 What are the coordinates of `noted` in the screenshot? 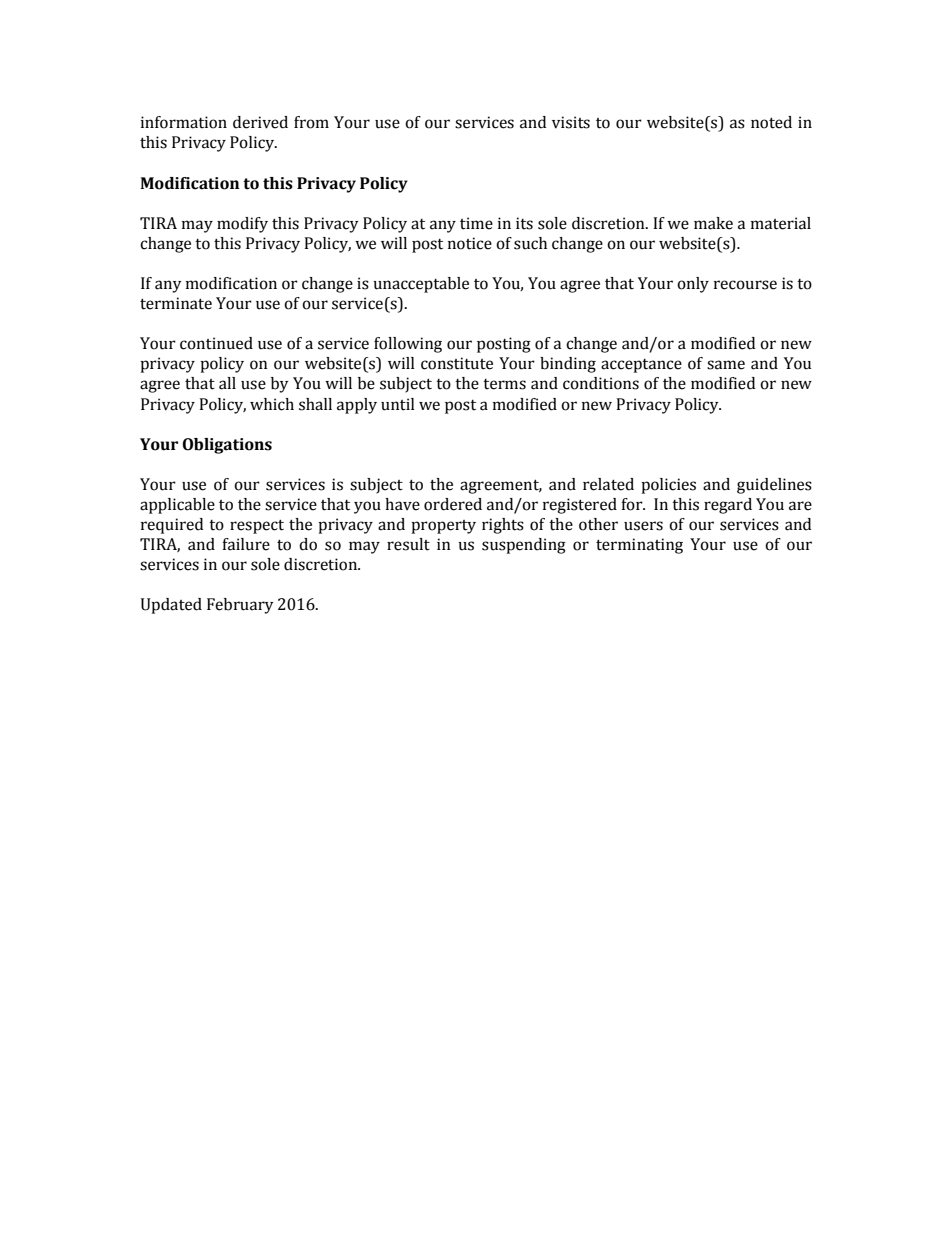 It's located at (771, 122).
